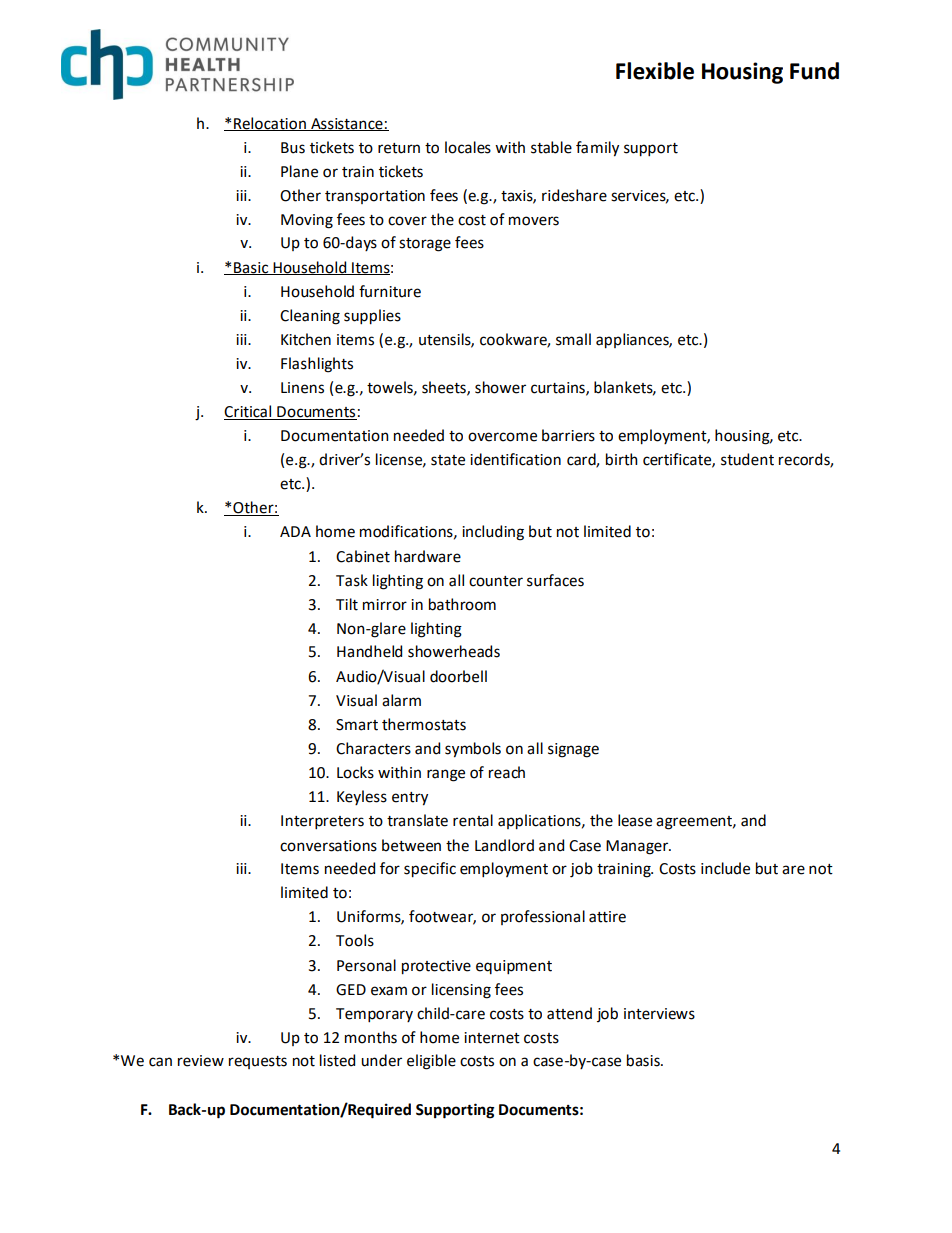 The image size is (952, 1233). What do you see at coordinates (306, 339) in the document?
I see `Kitchen` at bounding box center [306, 339].
